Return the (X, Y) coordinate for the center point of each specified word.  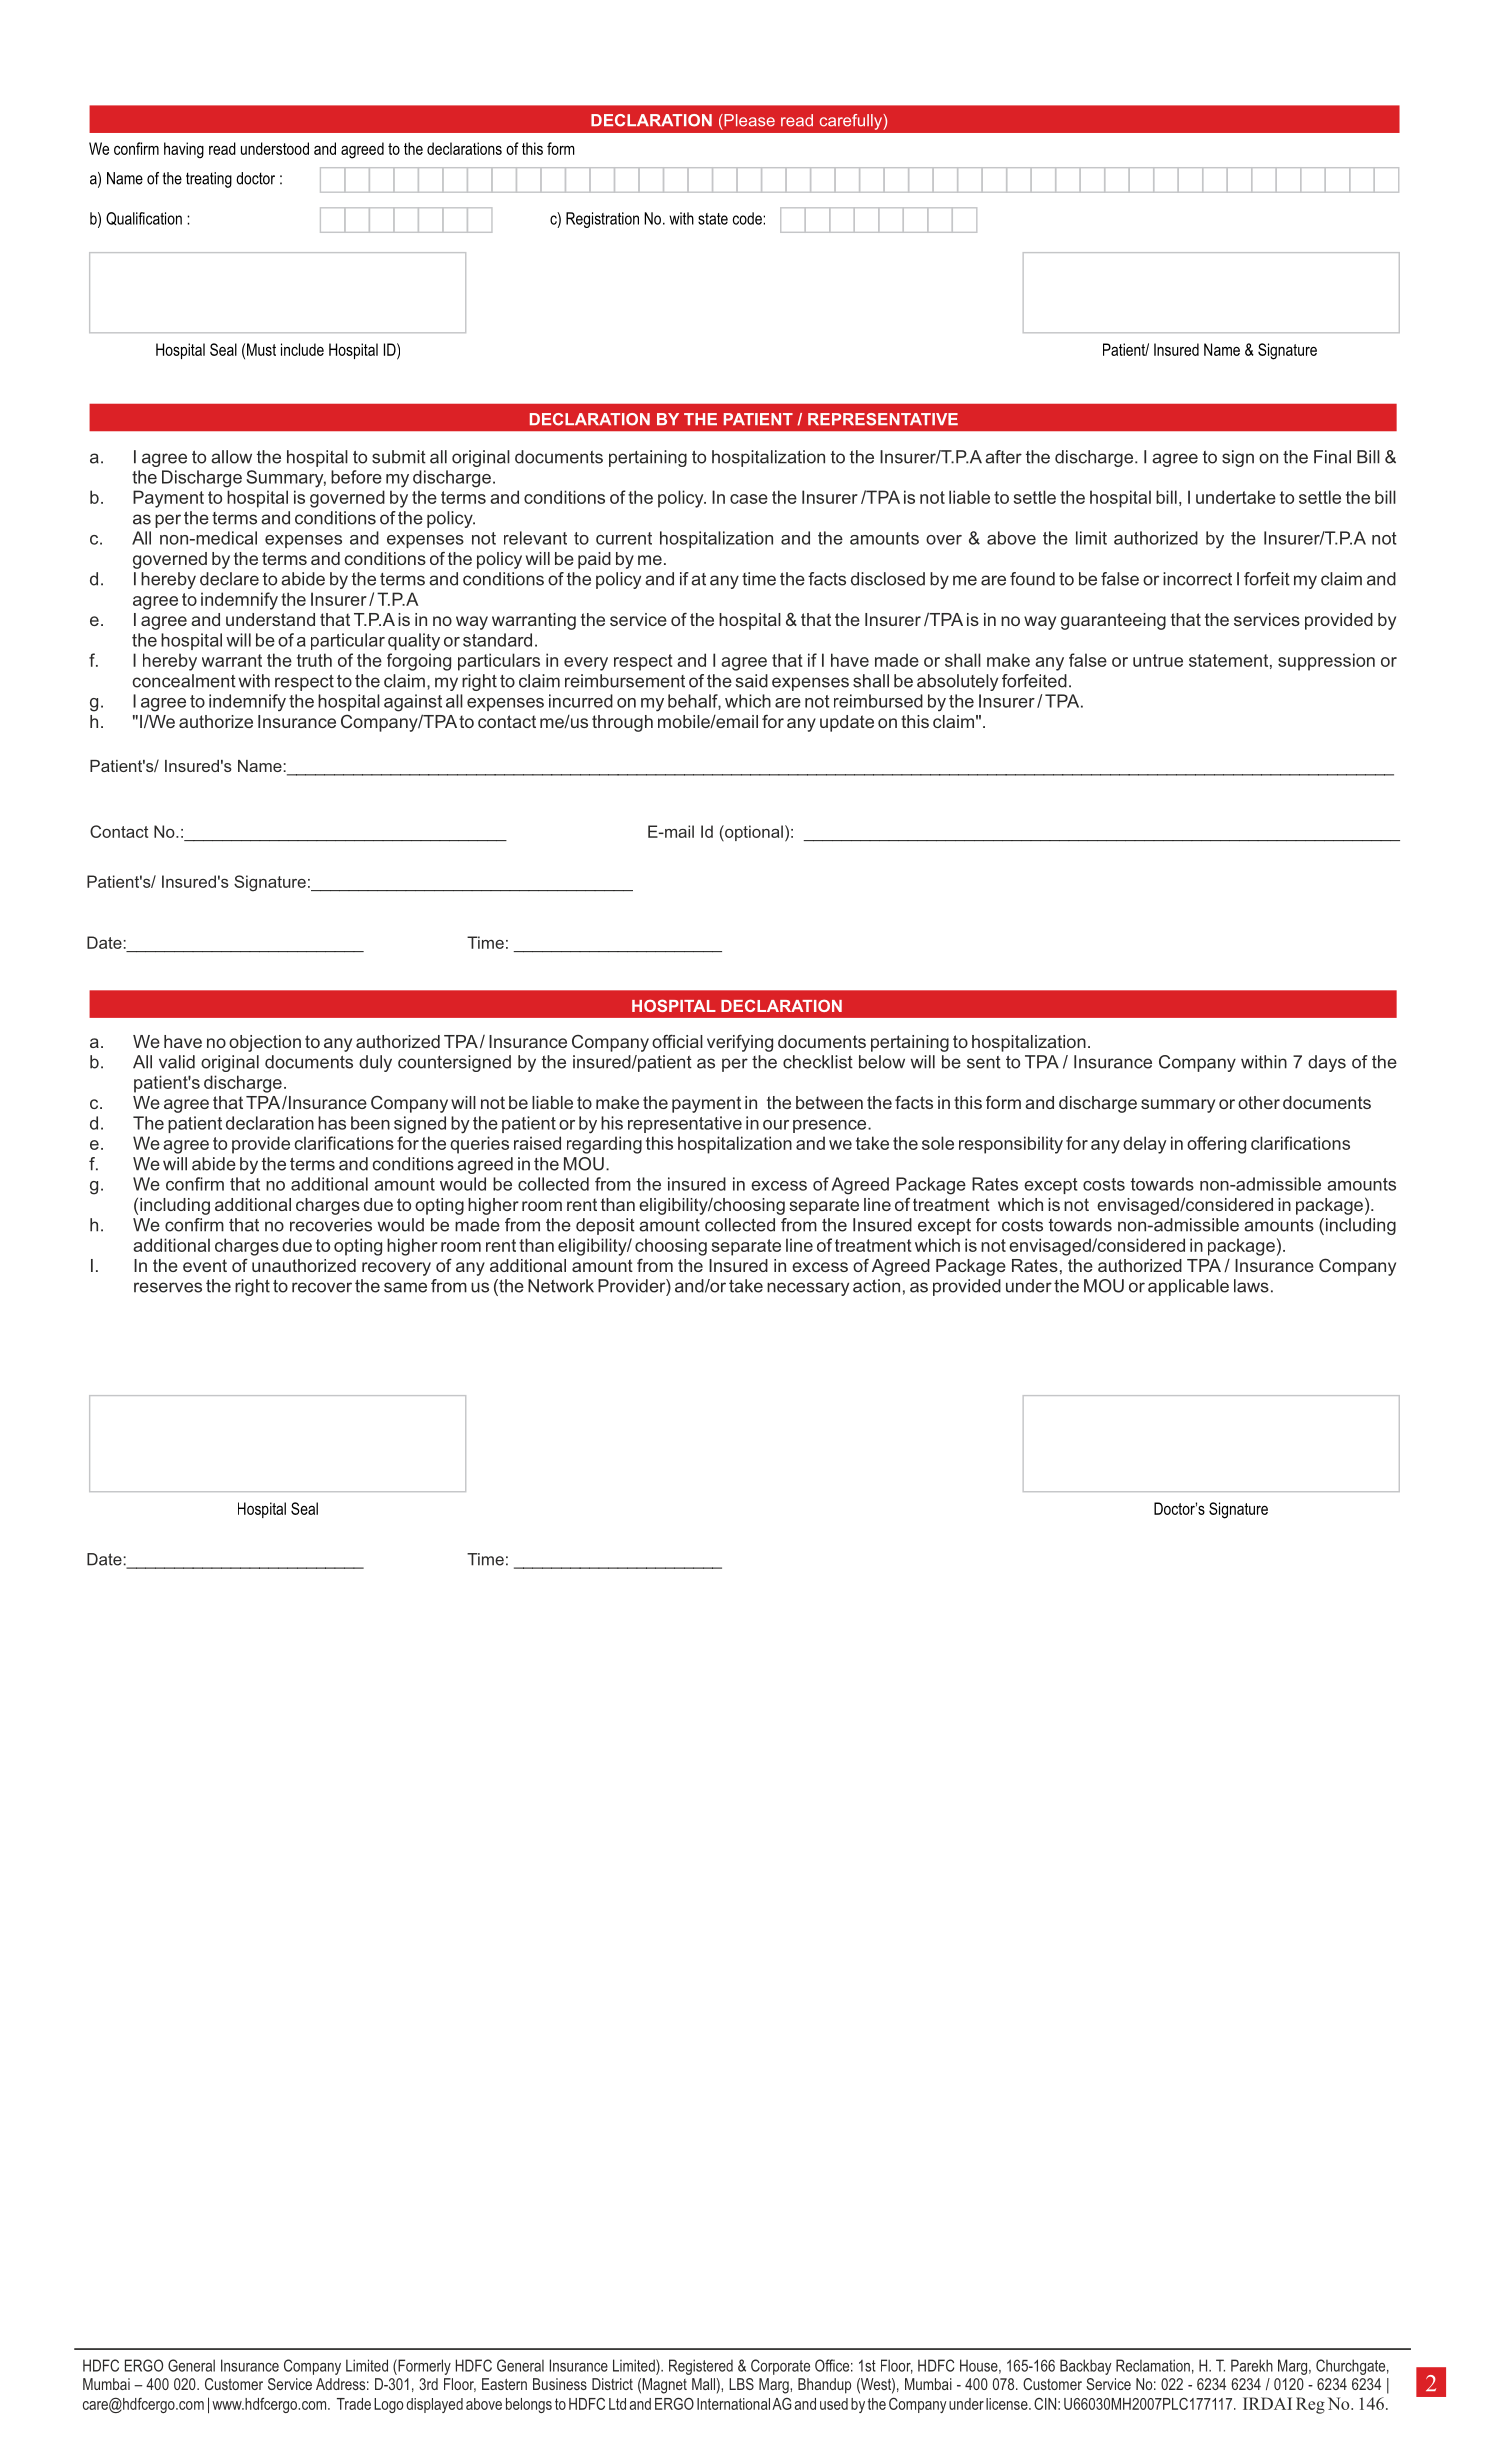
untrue (1158, 660)
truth (314, 660)
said (752, 681)
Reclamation (1153, 2365)
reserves (168, 1287)
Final (1332, 457)
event (205, 1265)
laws (1251, 1286)
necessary (808, 1289)
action (876, 1286)
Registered (701, 2367)
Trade (354, 2404)
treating (209, 180)
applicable (1188, 1287)
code (748, 218)
